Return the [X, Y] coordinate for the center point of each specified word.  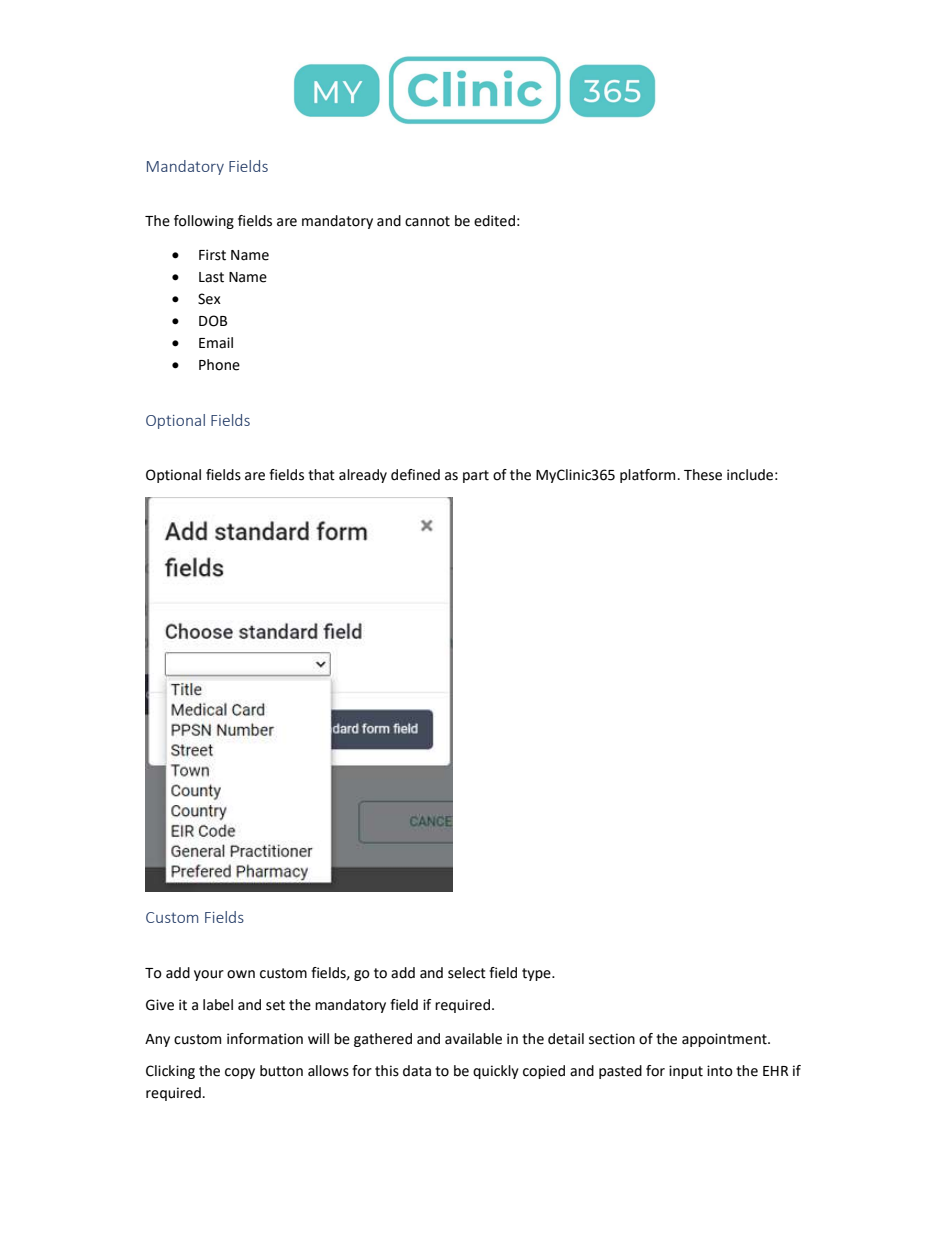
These [703, 475]
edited [494, 221]
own [241, 974]
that [321, 475]
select [467, 973]
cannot [427, 221]
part [476, 476]
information [265, 1039]
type [537, 974]
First [212, 255]
